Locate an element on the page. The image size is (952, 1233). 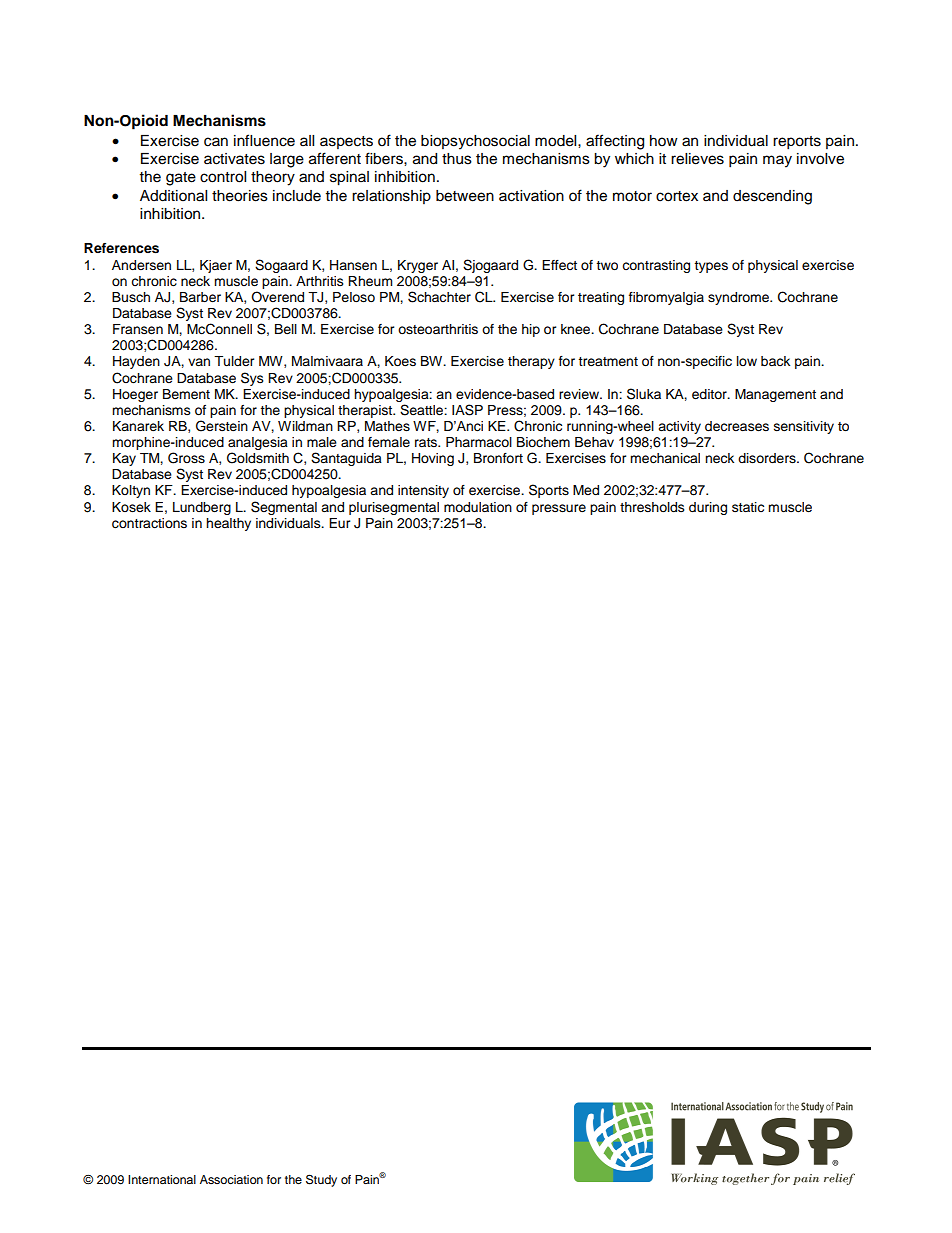
Lundberg is located at coordinates (202, 508).
